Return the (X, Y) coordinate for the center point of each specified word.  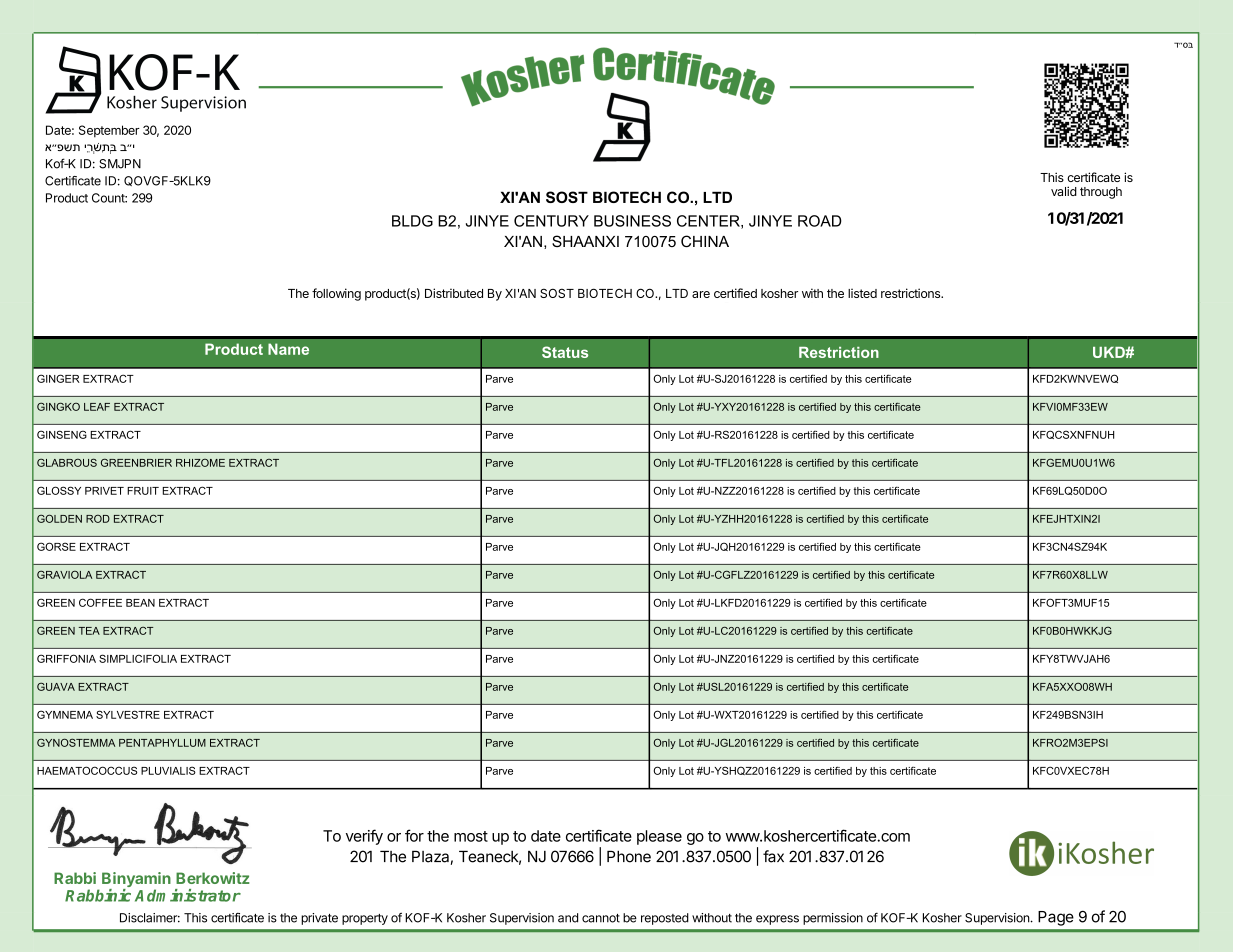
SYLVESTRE (128, 714)
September (109, 131)
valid (1064, 191)
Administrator (188, 895)
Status (565, 352)
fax (773, 856)
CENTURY (551, 221)
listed (862, 293)
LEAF (97, 407)
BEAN (140, 603)
